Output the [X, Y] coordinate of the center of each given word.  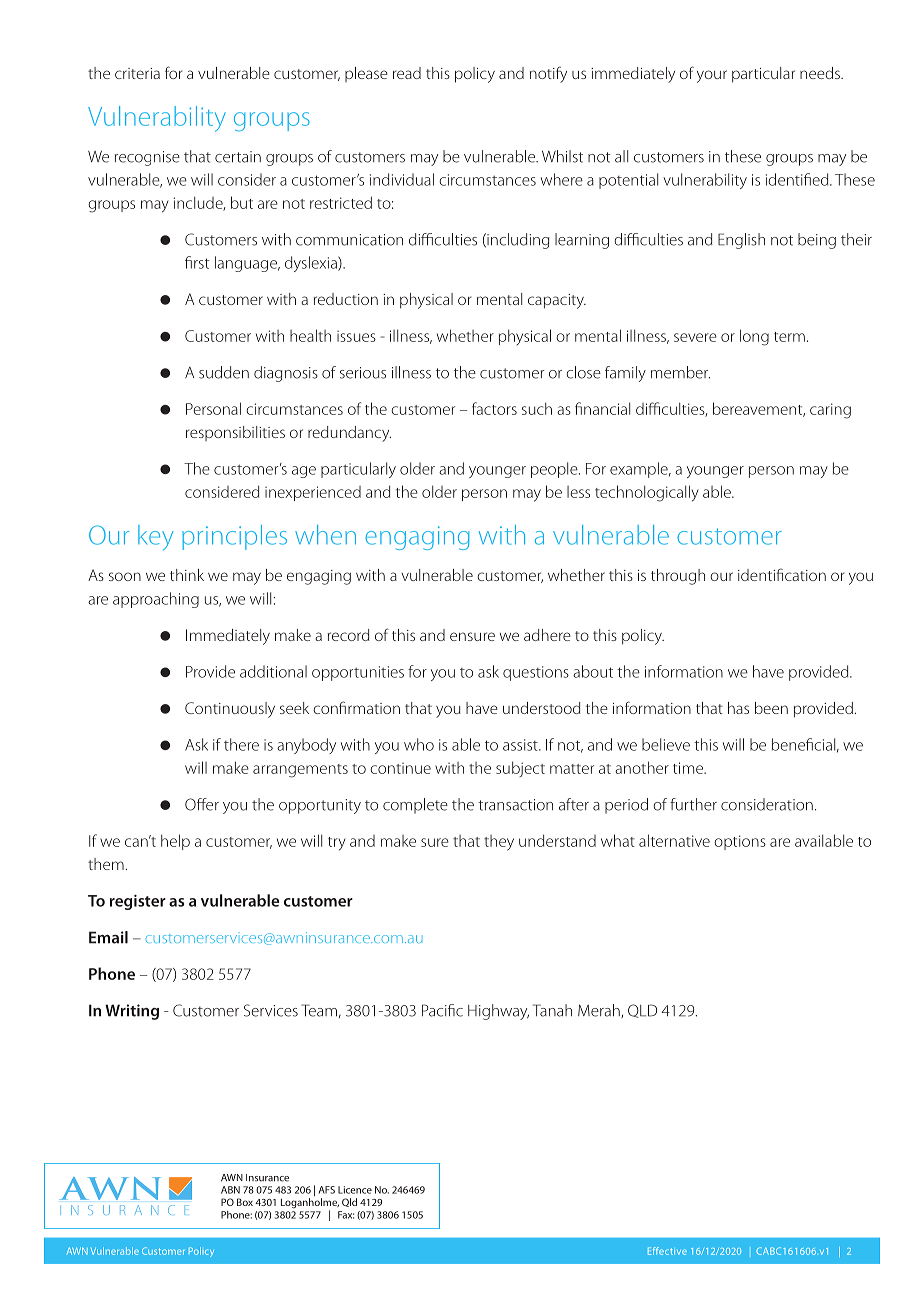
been [771, 708]
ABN [230, 1190]
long [754, 337]
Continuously [230, 710]
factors [494, 408]
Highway [498, 1012]
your [712, 76]
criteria [137, 73]
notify [548, 74]
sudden [224, 372]
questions [536, 673]
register [138, 902]
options [740, 842]
